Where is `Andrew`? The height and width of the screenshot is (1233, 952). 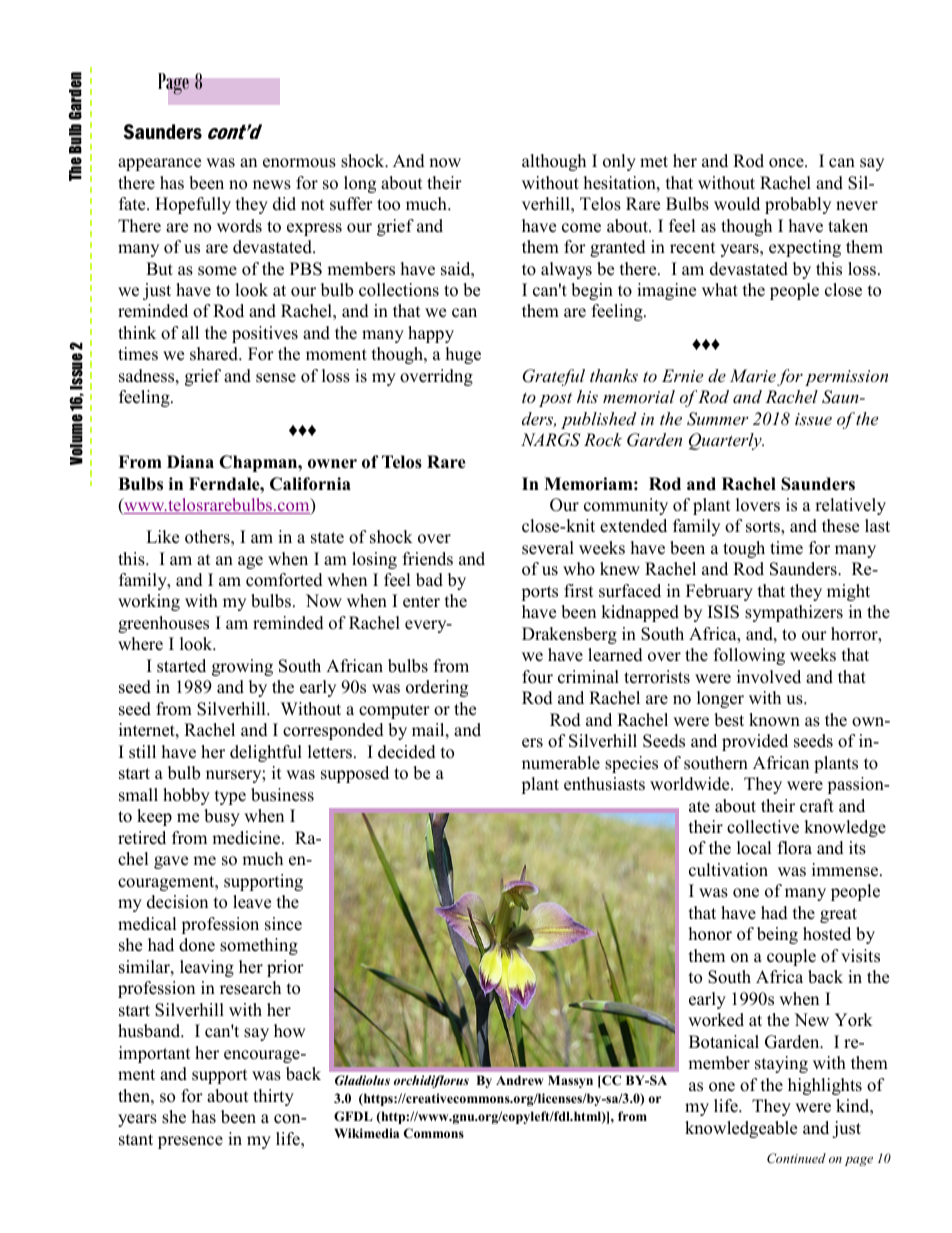 Andrew is located at coordinates (520, 1080).
